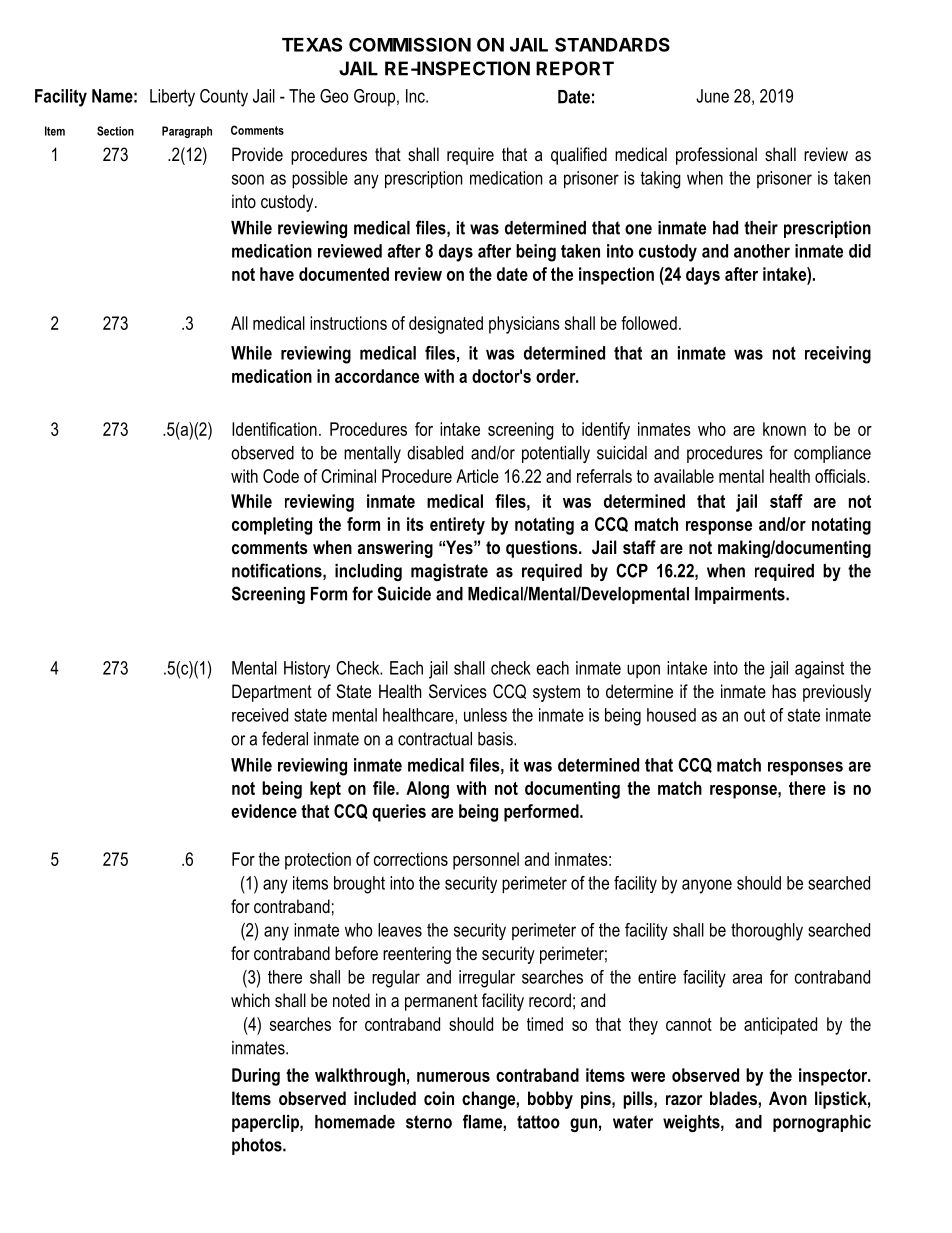 The height and width of the screenshot is (1233, 952). Describe the element at coordinates (224, 98) in the screenshot. I see `County` at that location.
